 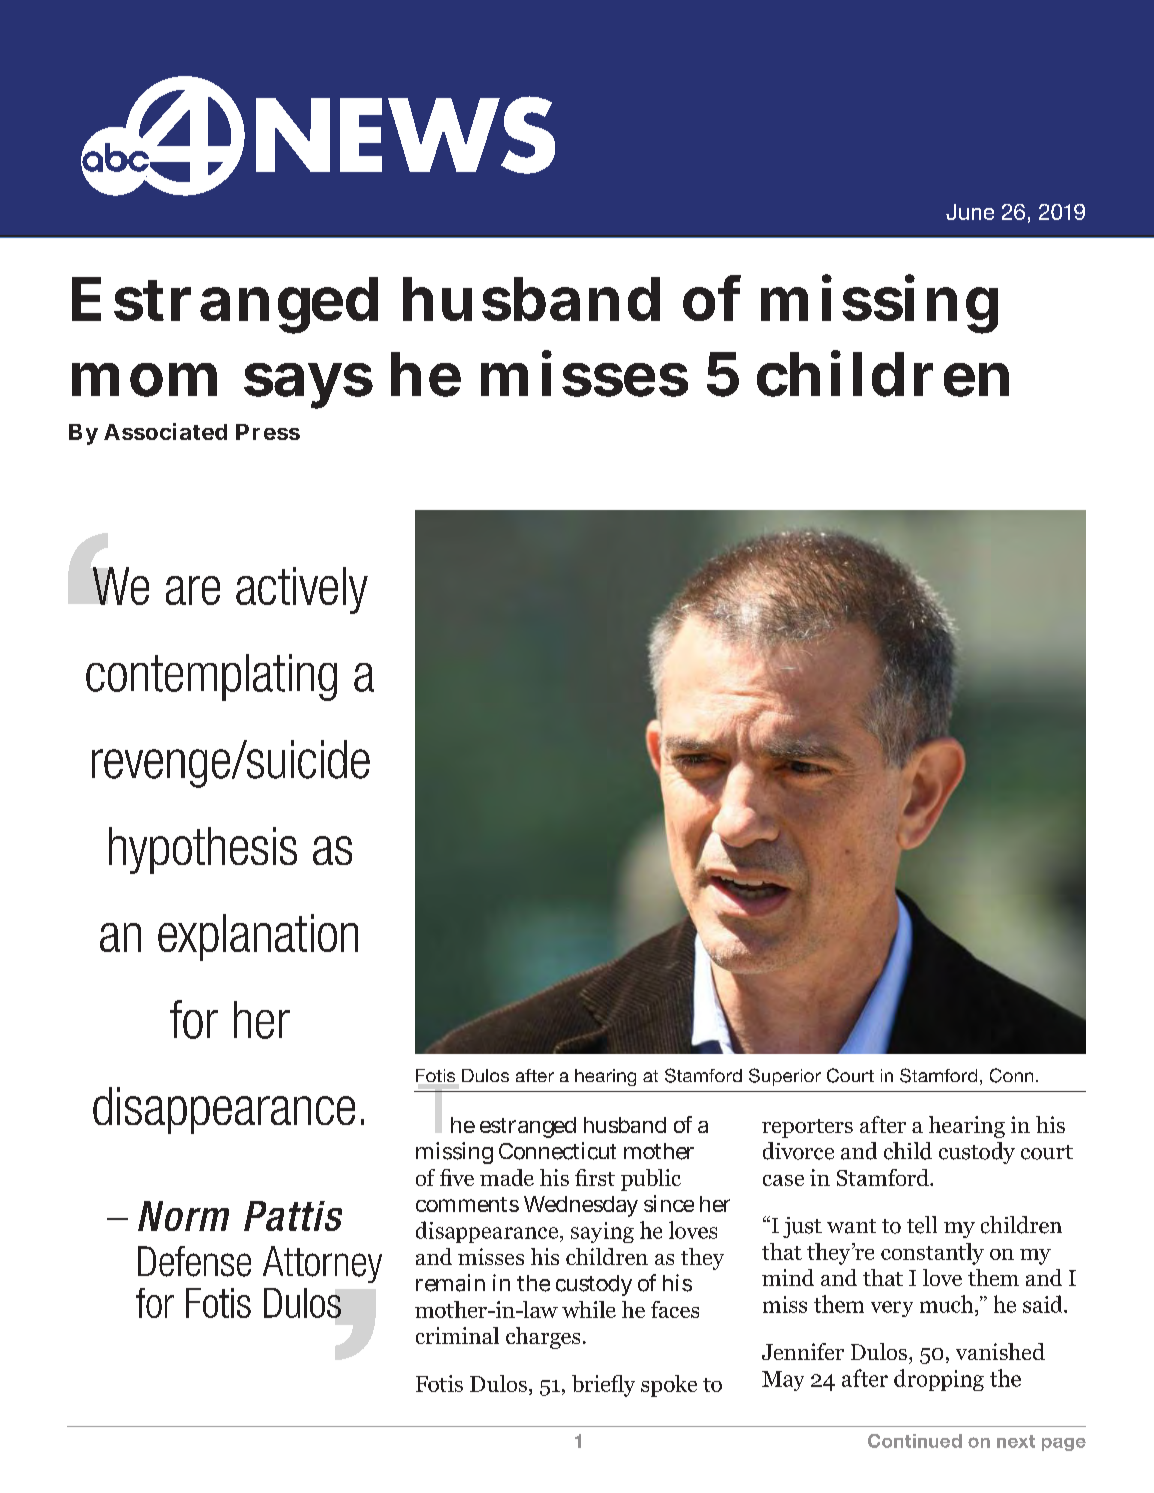 What do you see at coordinates (144, 380) in the screenshot?
I see `mom` at bounding box center [144, 380].
